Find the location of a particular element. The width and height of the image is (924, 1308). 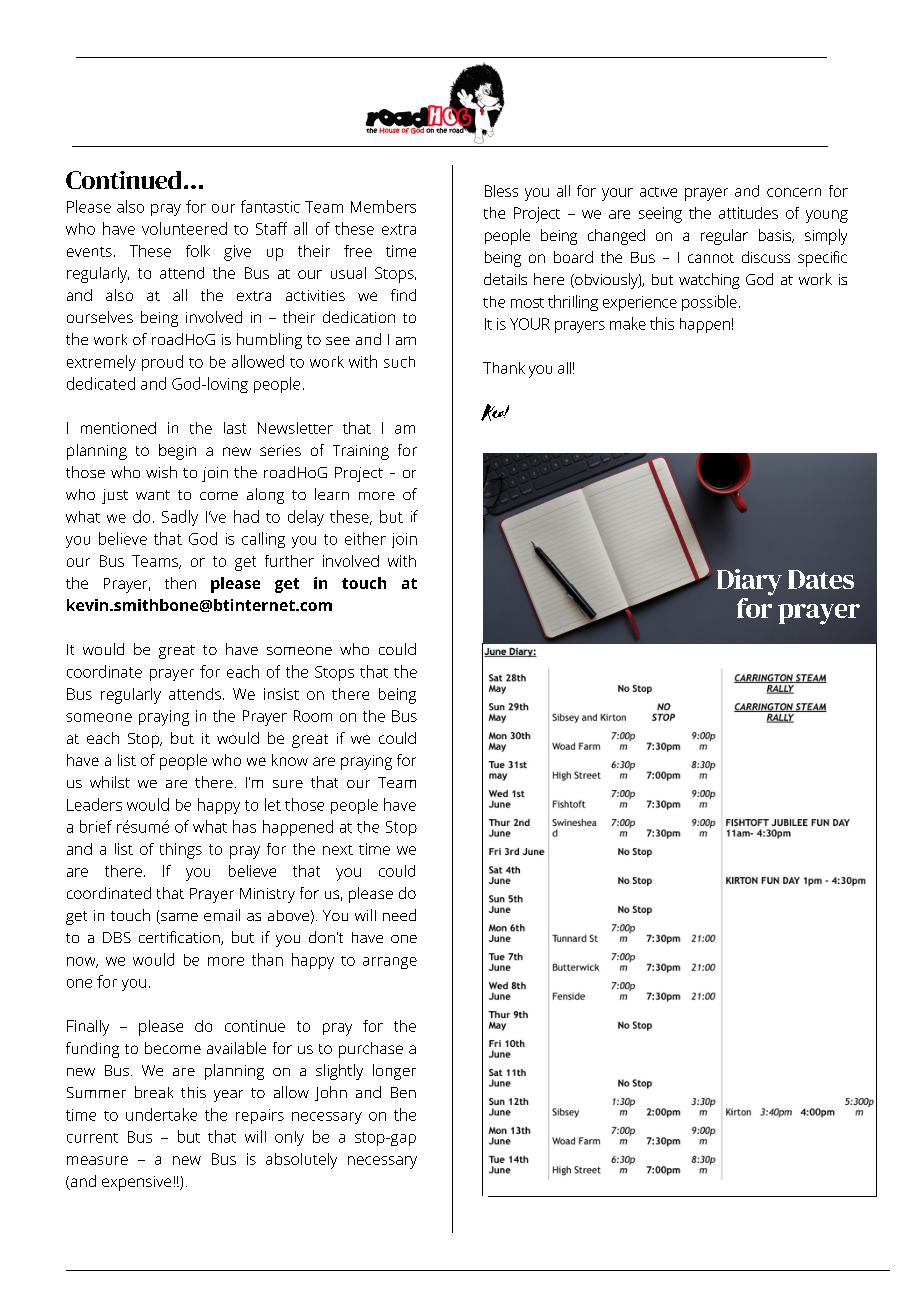

Dates is located at coordinates (821, 579).
